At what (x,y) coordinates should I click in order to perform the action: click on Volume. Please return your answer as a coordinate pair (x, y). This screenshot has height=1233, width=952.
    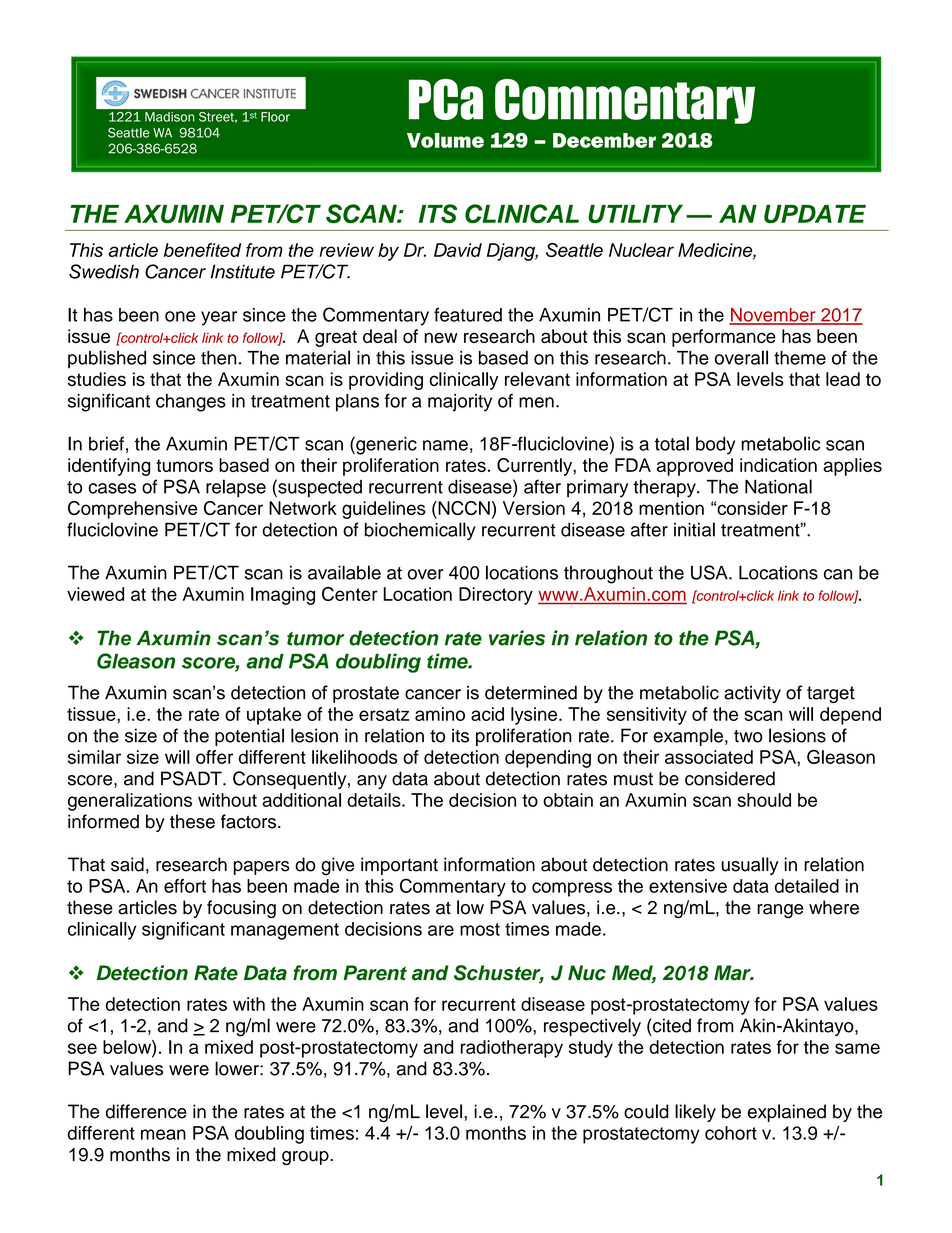
    Looking at the image, I should click on (445, 140).
